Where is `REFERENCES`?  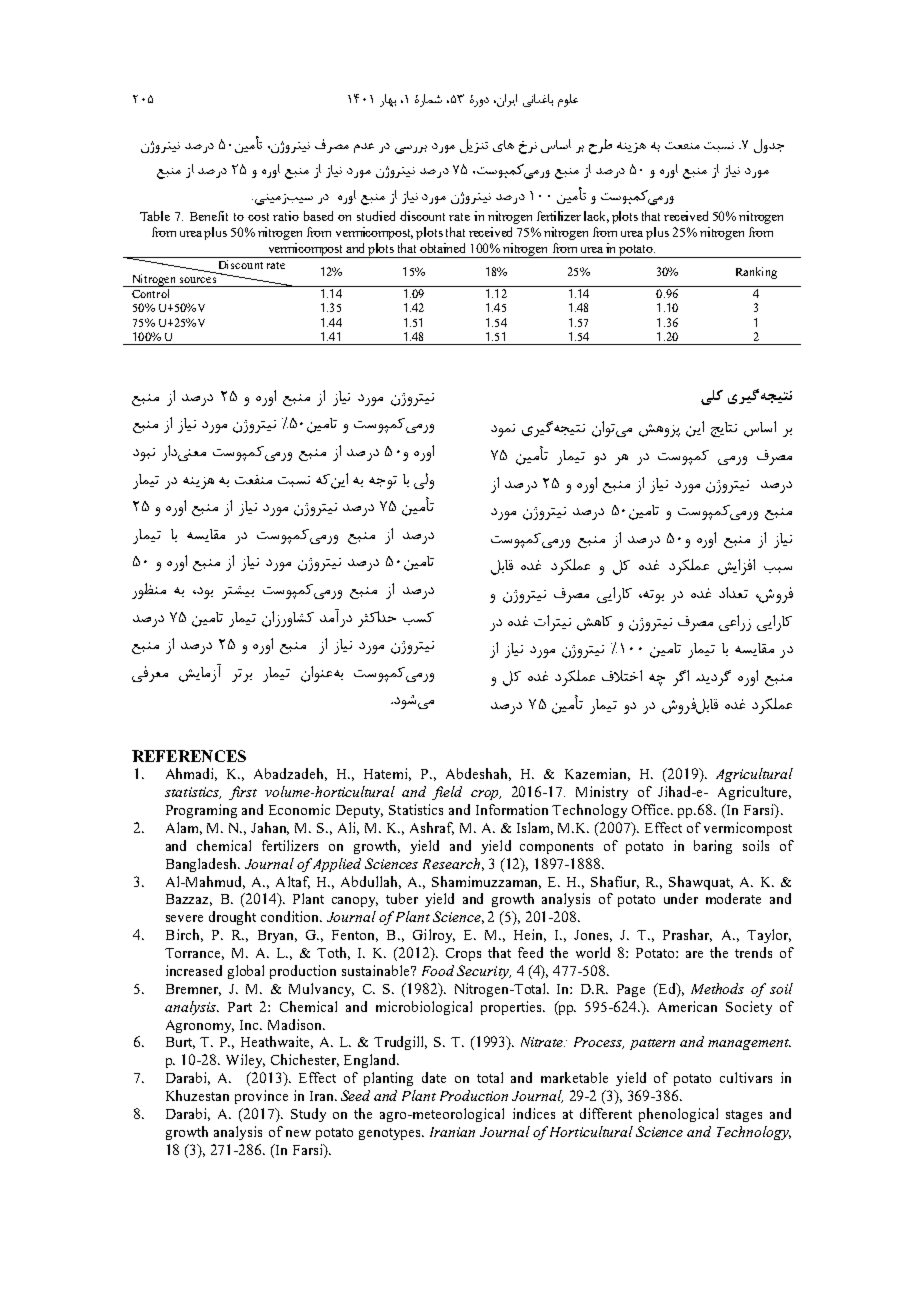
REFERENCES is located at coordinates (189, 756).
